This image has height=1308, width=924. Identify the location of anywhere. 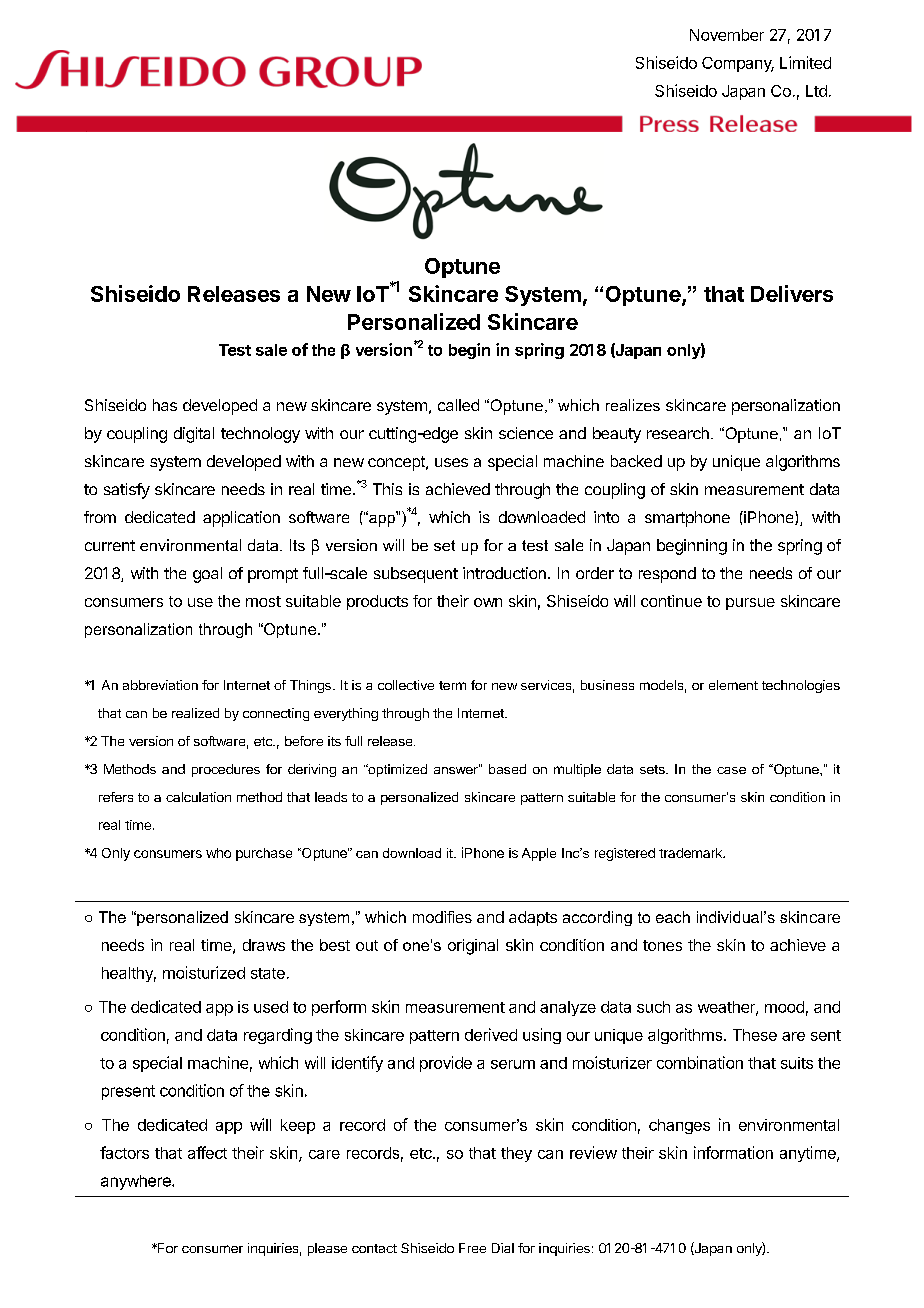
(137, 1182).
